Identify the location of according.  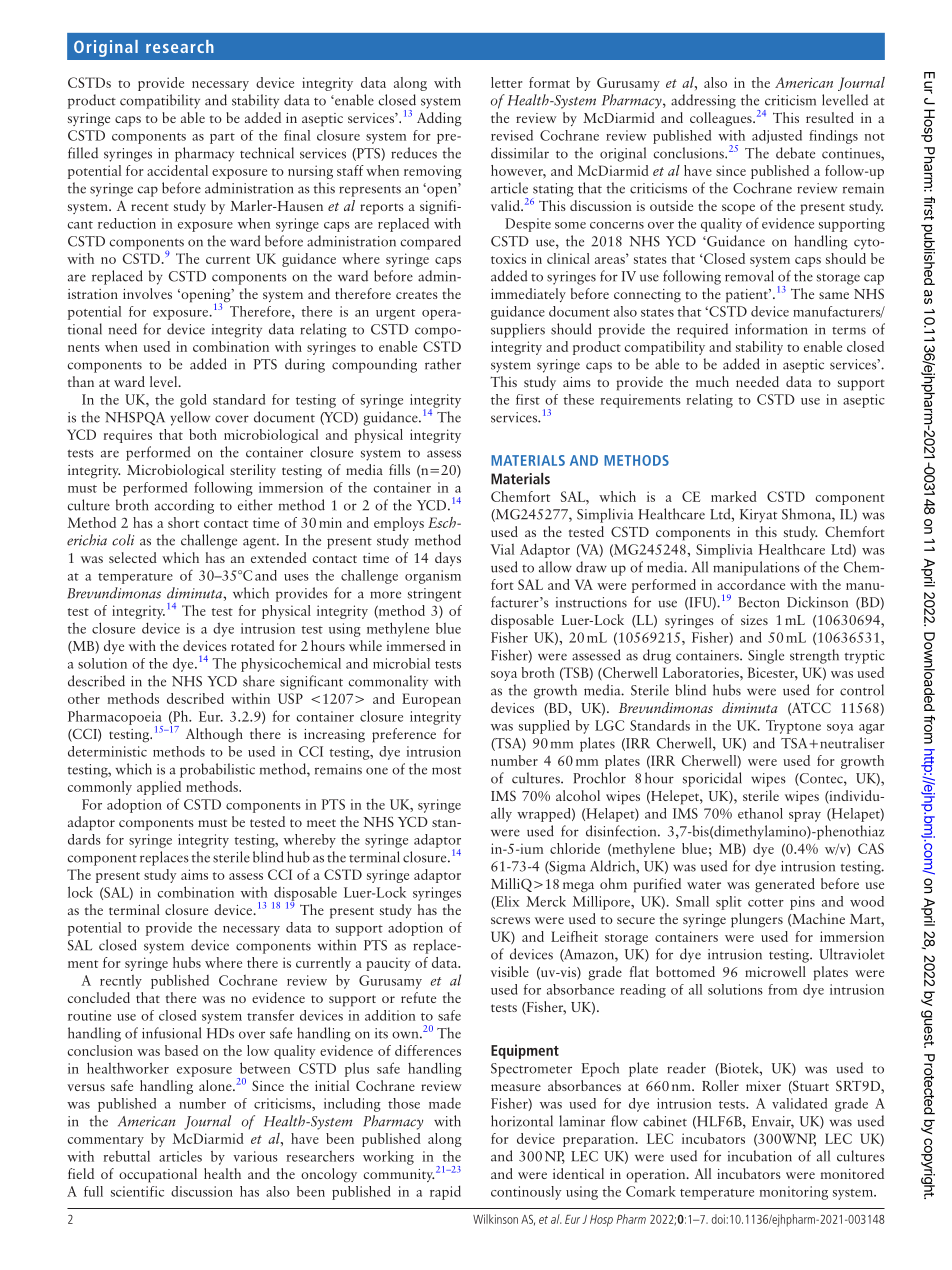
(184, 506).
